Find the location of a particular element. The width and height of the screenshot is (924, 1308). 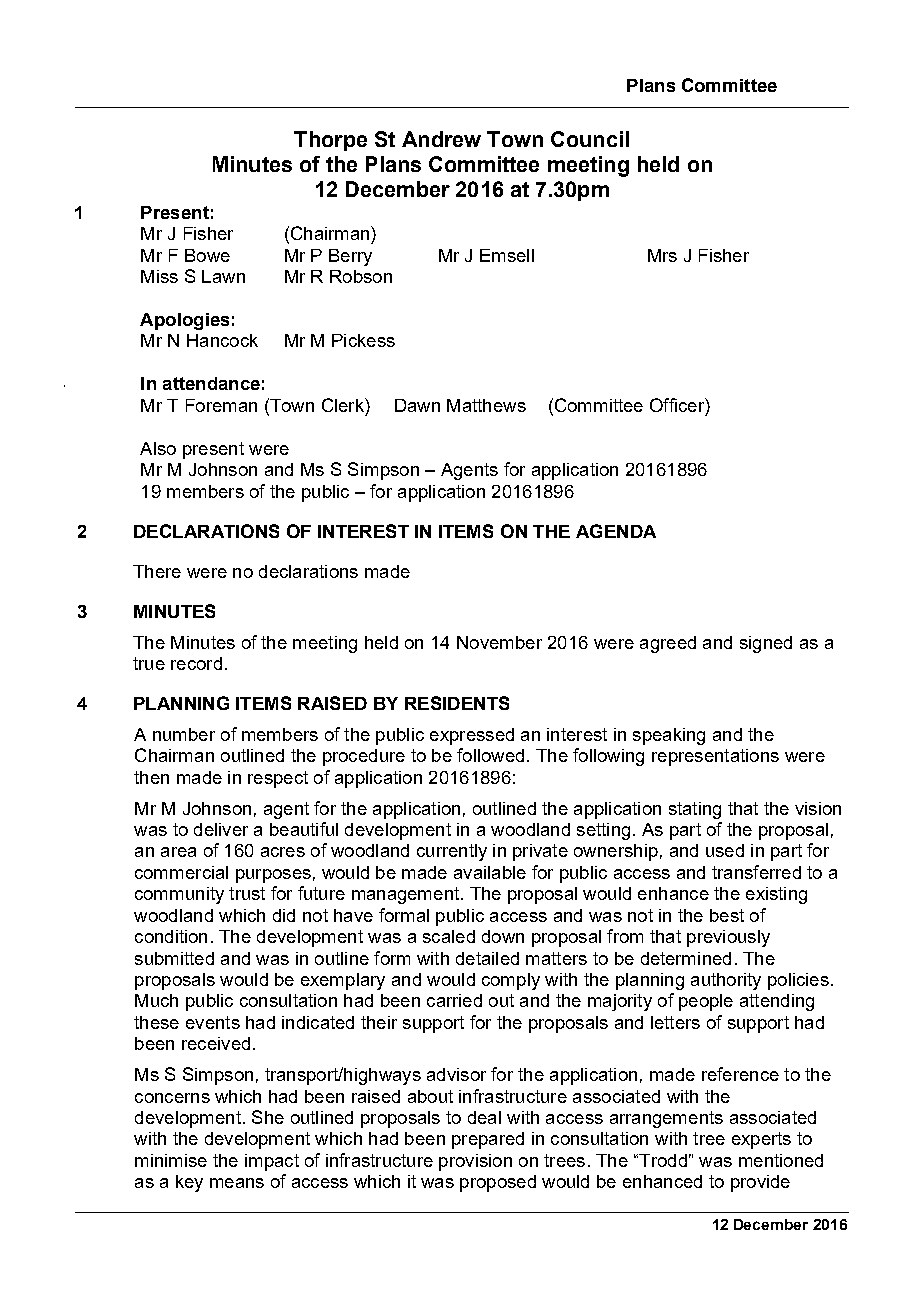

means is located at coordinates (237, 1183).
